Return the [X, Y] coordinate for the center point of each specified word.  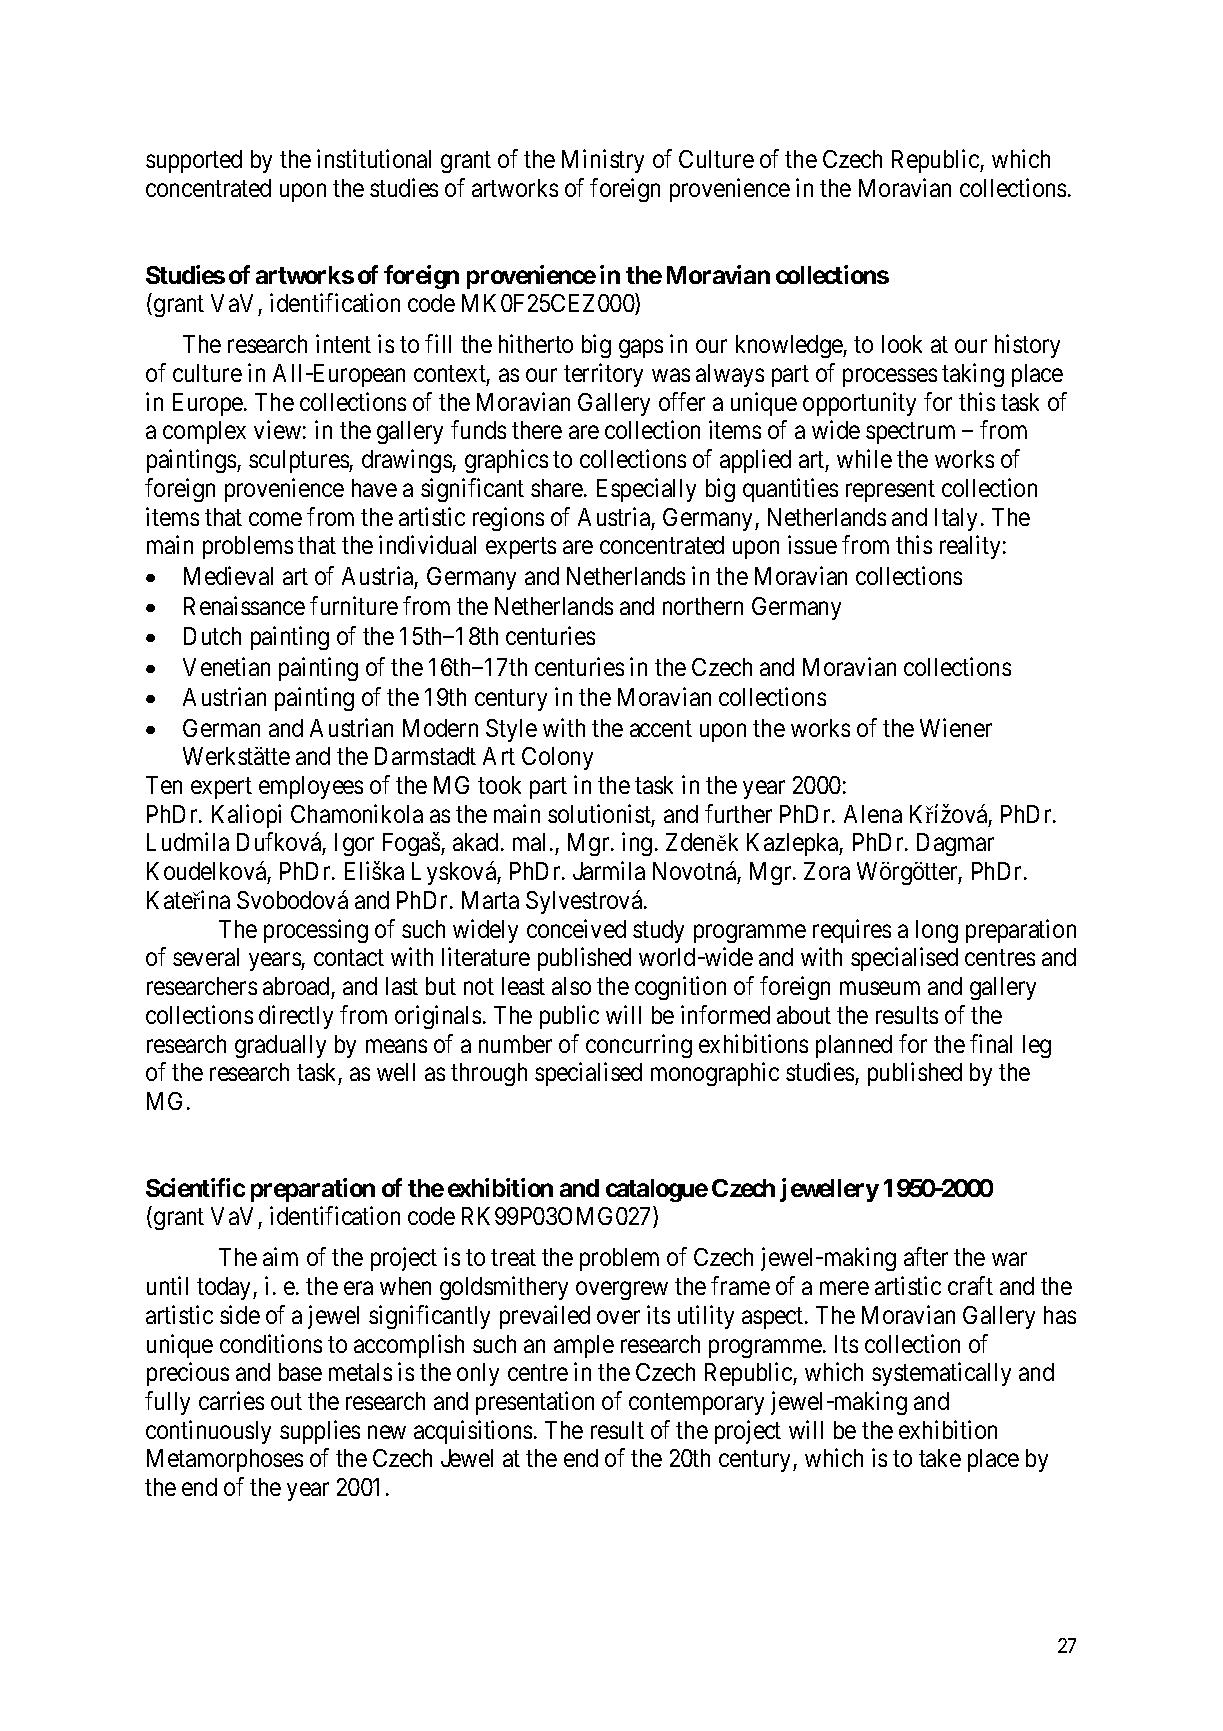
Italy [956, 519]
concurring [639, 1046]
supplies [320, 1432]
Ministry [603, 161]
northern [703, 606]
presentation [535, 1403]
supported [194, 161]
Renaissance [244, 605]
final [991, 1043]
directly [296, 1017]
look [902, 344]
